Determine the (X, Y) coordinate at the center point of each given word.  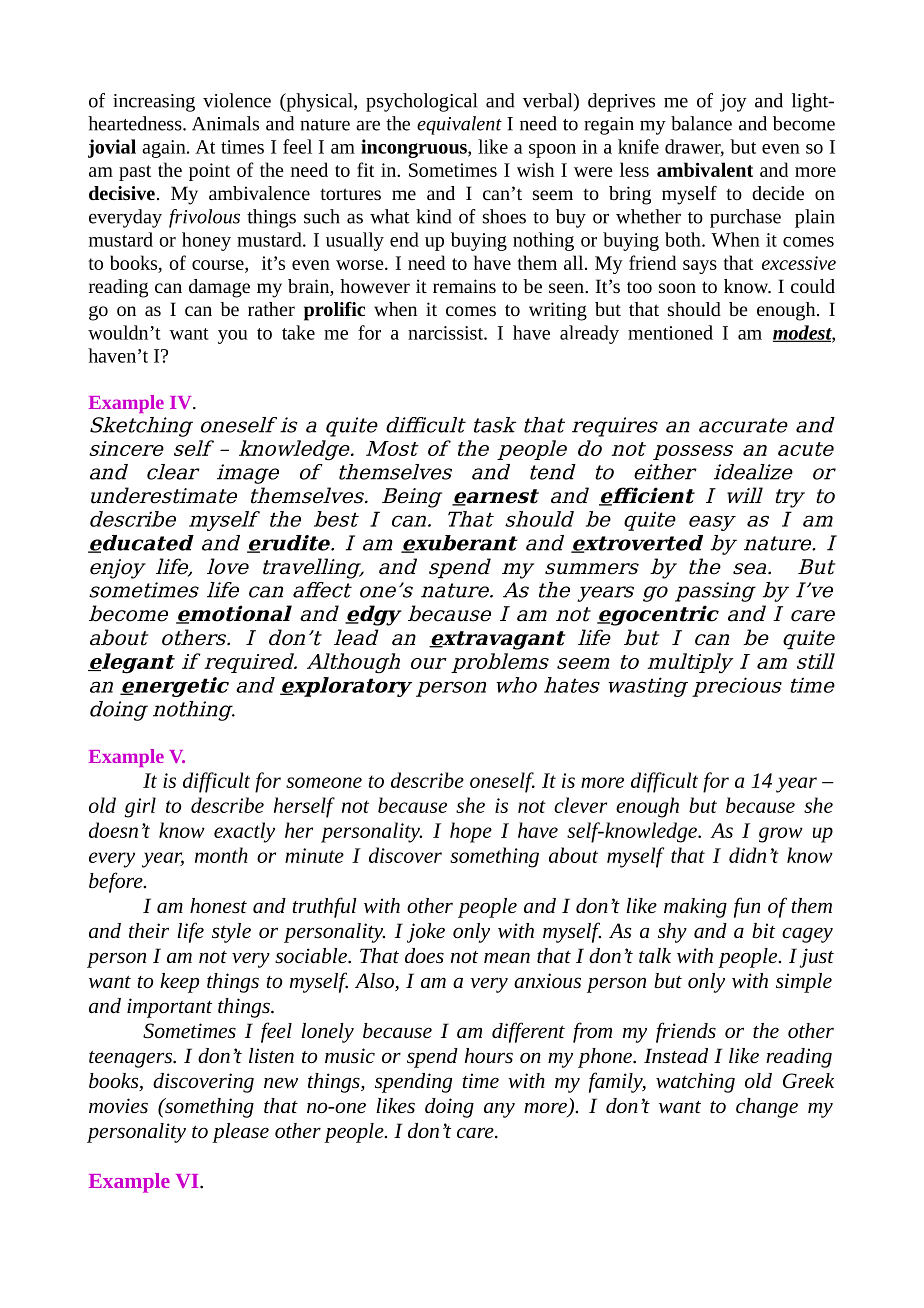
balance (701, 123)
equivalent (459, 125)
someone (324, 782)
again (165, 149)
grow (781, 835)
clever (580, 805)
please (240, 1133)
